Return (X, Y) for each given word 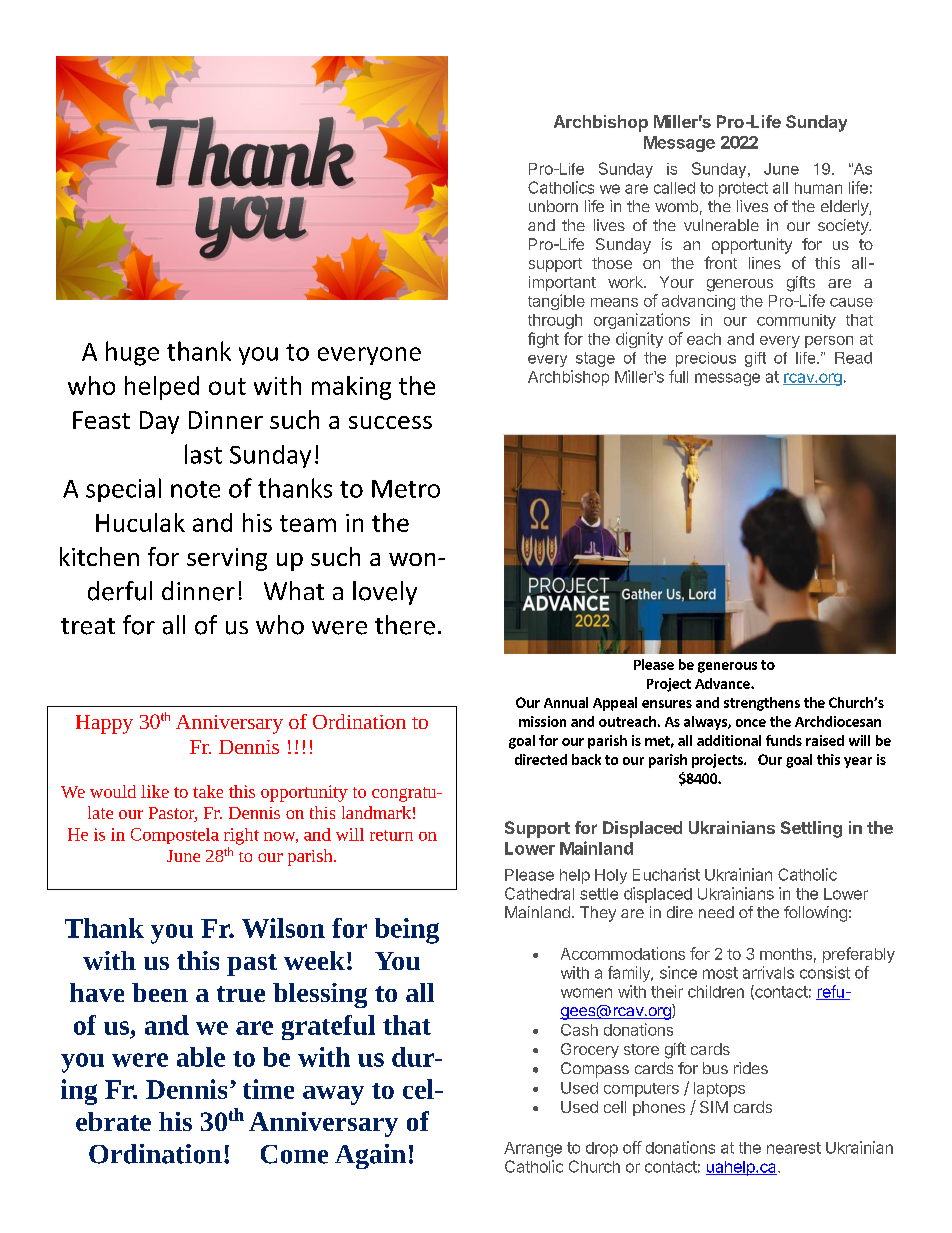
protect (743, 189)
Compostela (175, 836)
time (268, 1089)
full (678, 376)
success (390, 422)
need (716, 912)
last (203, 454)
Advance (723, 683)
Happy (104, 724)
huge (132, 353)
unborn (553, 206)
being (407, 931)
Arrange (533, 1149)
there (405, 625)
